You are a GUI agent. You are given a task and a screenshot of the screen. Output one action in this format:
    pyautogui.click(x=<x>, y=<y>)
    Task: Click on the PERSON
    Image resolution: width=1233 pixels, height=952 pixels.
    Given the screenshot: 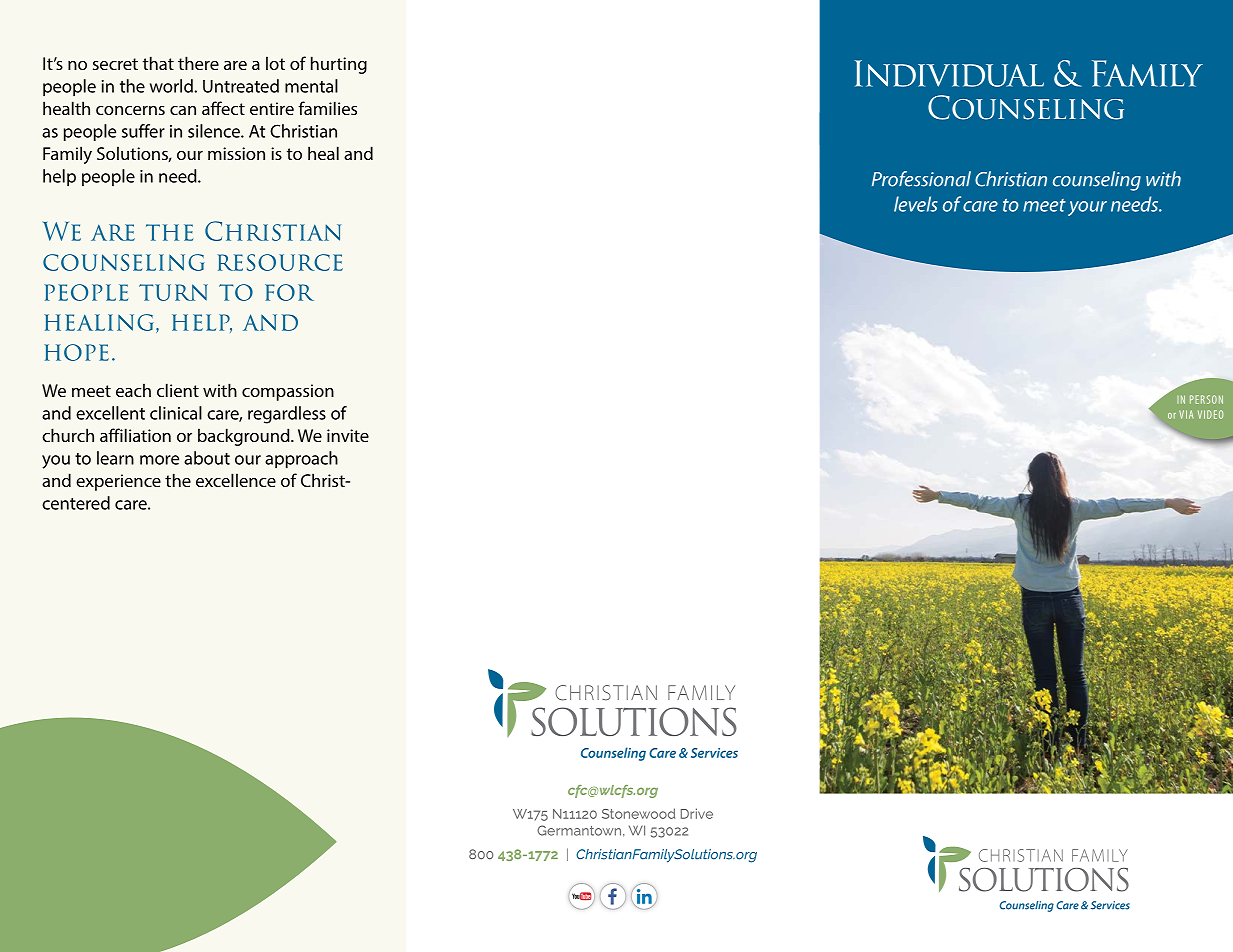 What is the action you would take?
    pyautogui.click(x=1206, y=399)
